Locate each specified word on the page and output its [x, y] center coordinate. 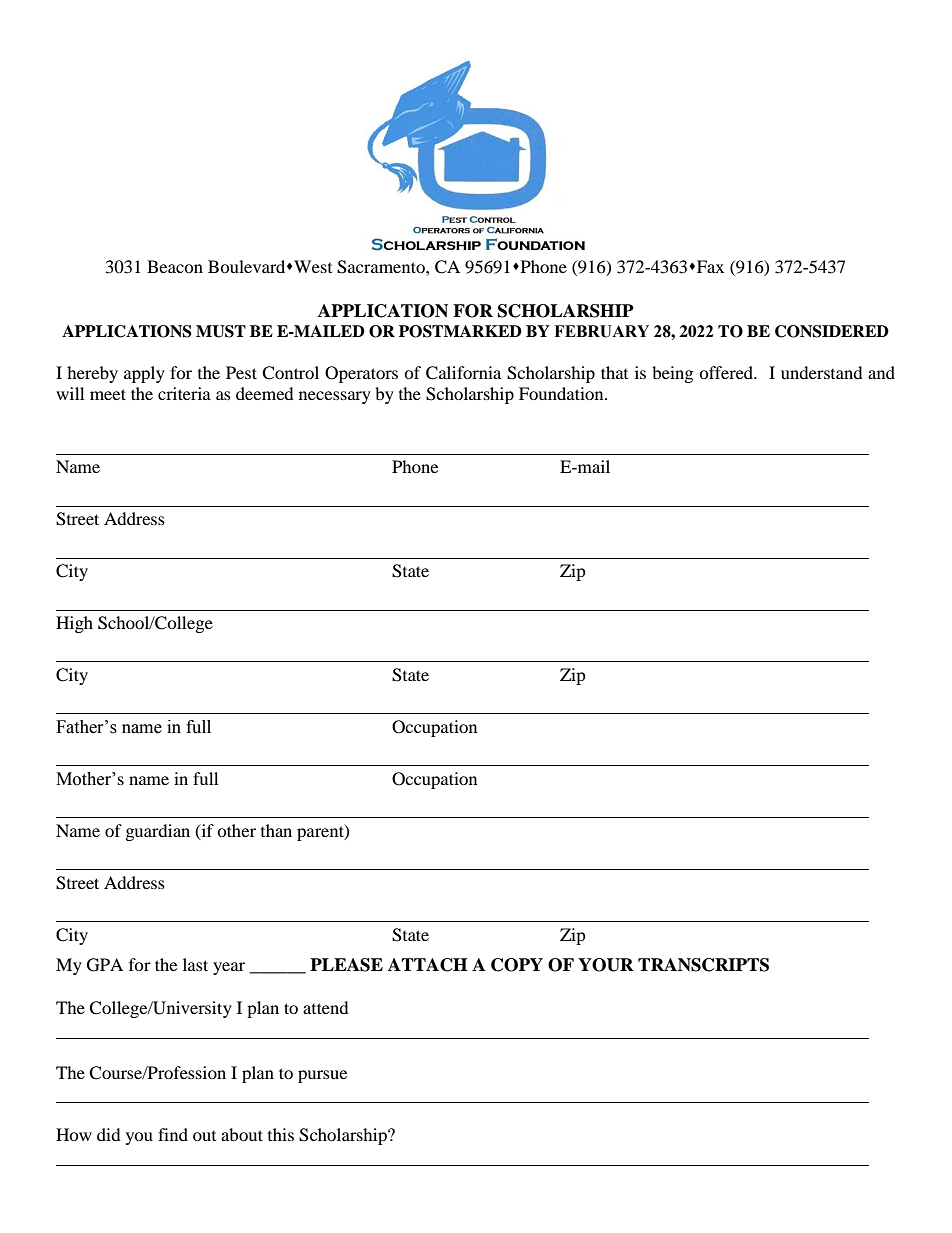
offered [727, 372]
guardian [158, 832]
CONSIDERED [832, 331]
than [276, 830]
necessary [335, 397]
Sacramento [382, 267]
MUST [221, 331]
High [74, 624]
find [173, 1134]
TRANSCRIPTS [703, 965]
